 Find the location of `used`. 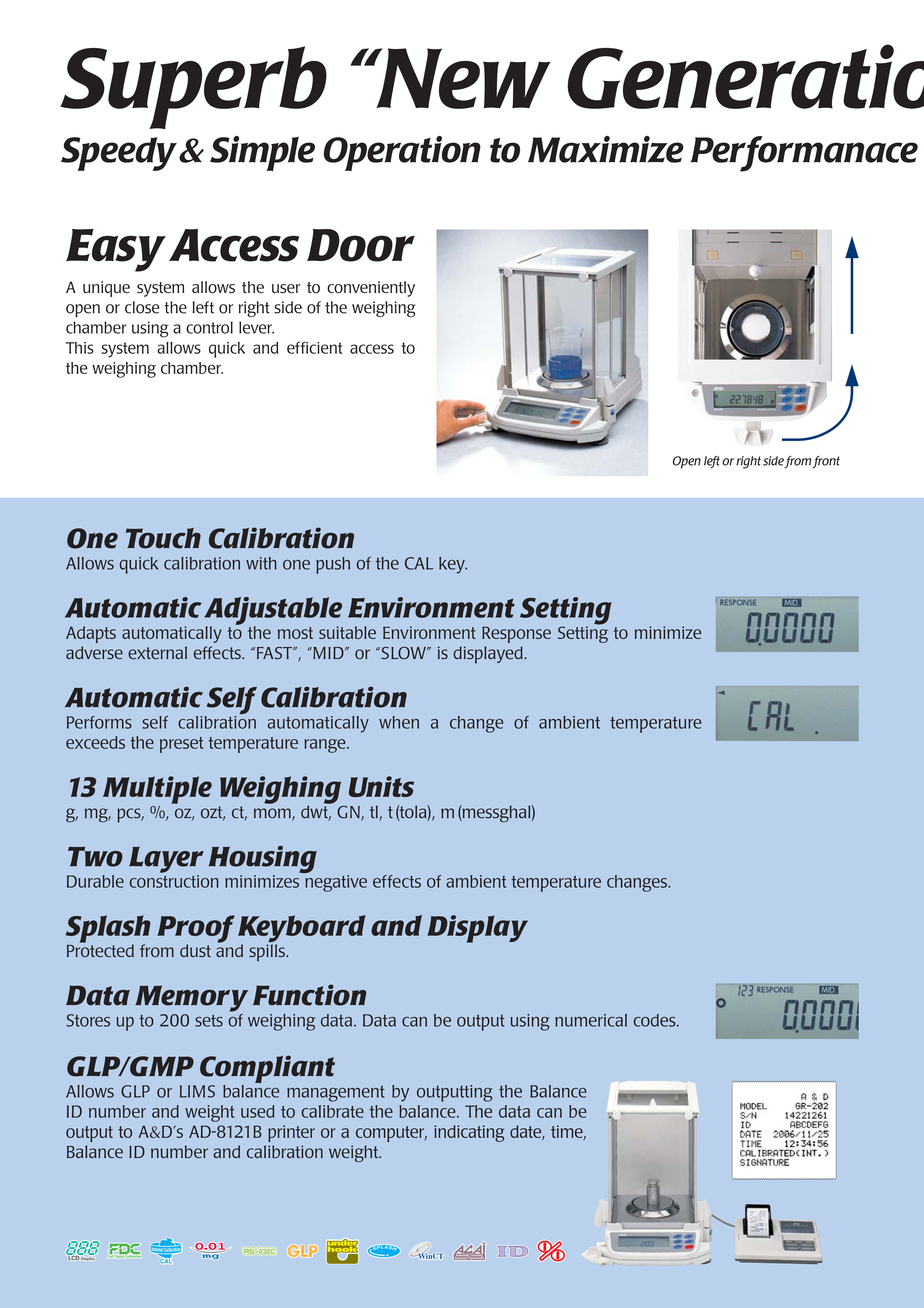

used is located at coordinates (258, 1111).
